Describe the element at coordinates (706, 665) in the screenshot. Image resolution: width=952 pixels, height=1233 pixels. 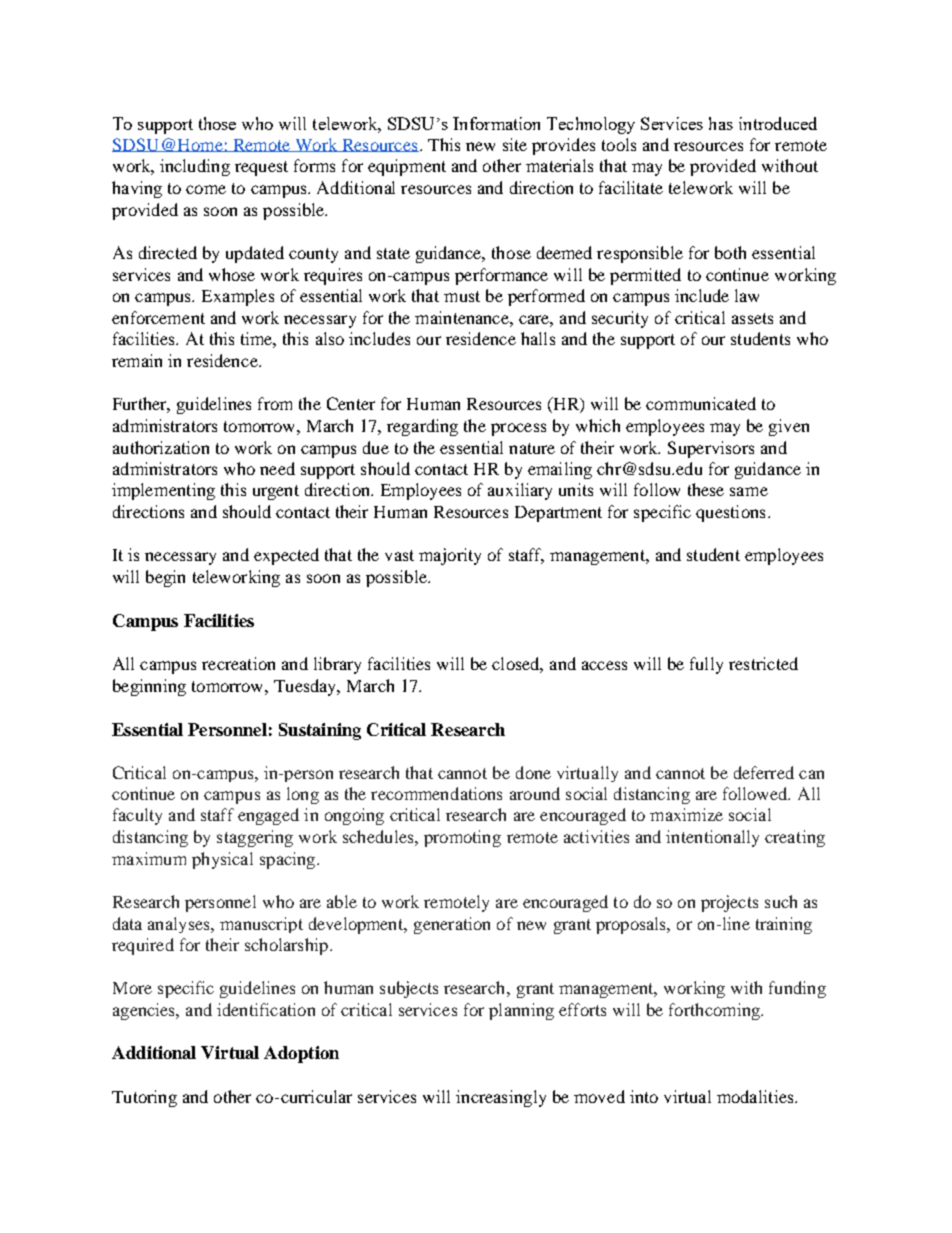
I see `fully` at that location.
